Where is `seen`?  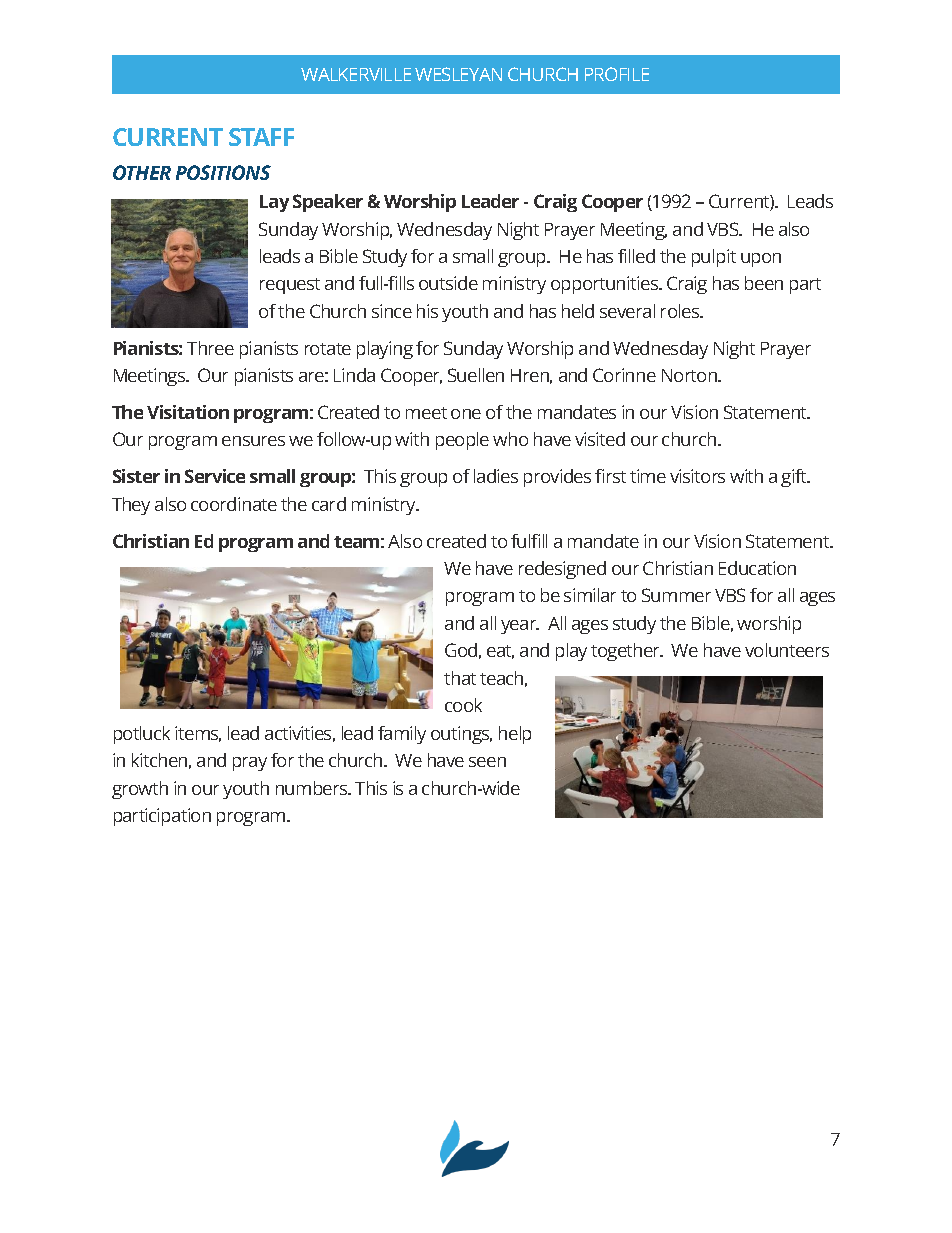
seen is located at coordinates (487, 762).
